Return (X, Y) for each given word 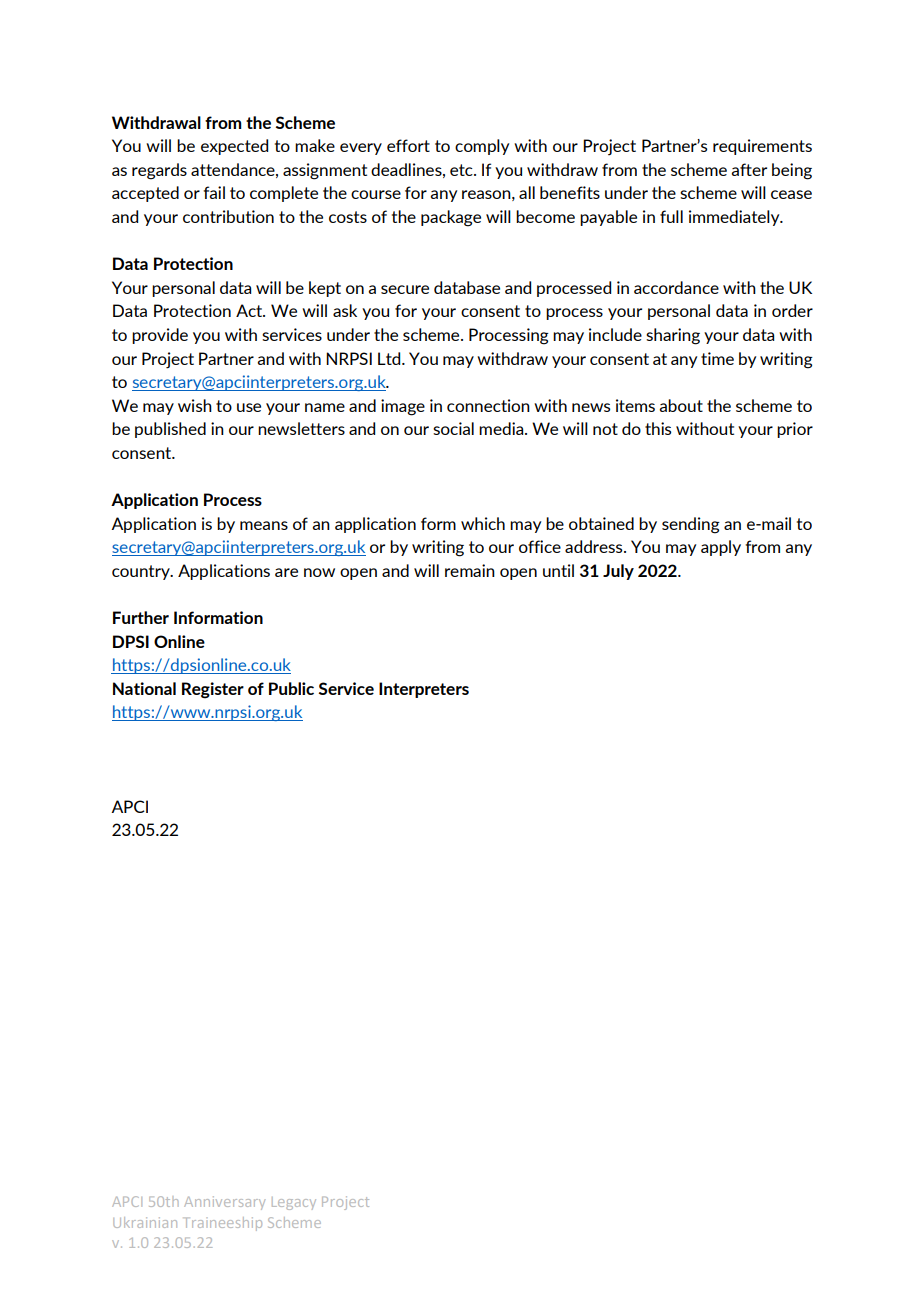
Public (291, 688)
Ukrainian (145, 1222)
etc (462, 170)
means (264, 525)
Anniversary (224, 1203)
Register (213, 690)
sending (691, 525)
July (618, 572)
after (749, 169)
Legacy (294, 1203)
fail (214, 192)
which (483, 523)
